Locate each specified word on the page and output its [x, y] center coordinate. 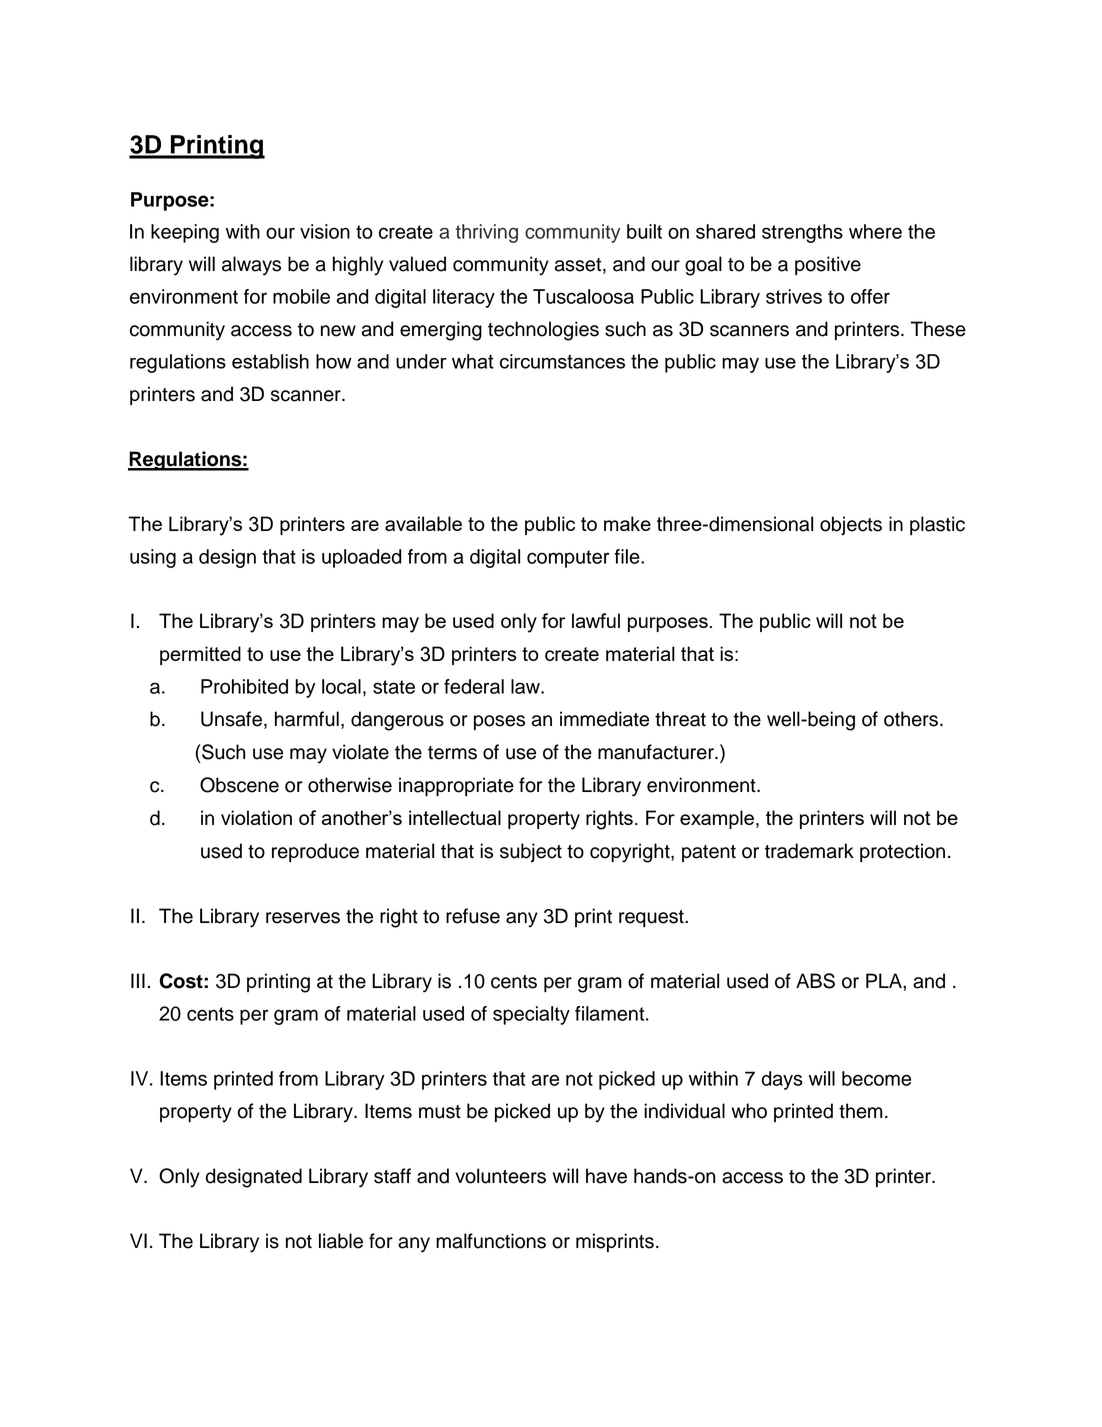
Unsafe [231, 719]
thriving [487, 233]
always [251, 266]
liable [341, 1241]
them [860, 1111]
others [911, 719]
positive [828, 265]
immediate [604, 719]
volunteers [500, 1176]
